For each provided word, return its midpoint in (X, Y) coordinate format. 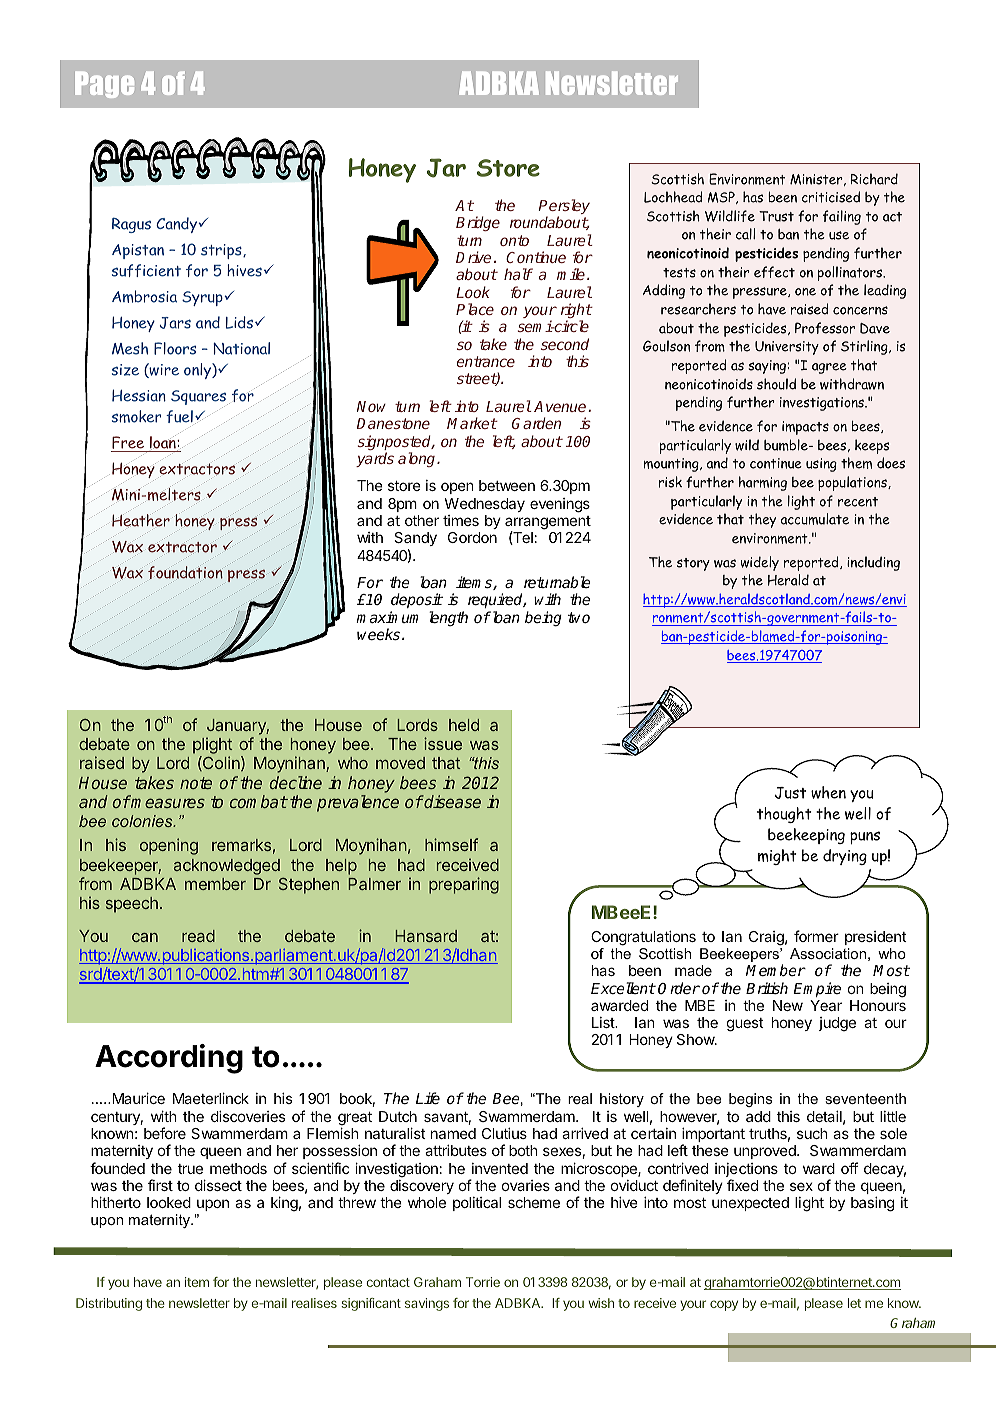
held (464, 725)
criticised (831, 197)
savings (427, 1304)
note (196, 783)
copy (724, 1305)
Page (105, 84)
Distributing (109, 1304)
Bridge (478, 223)
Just (790, 793)
